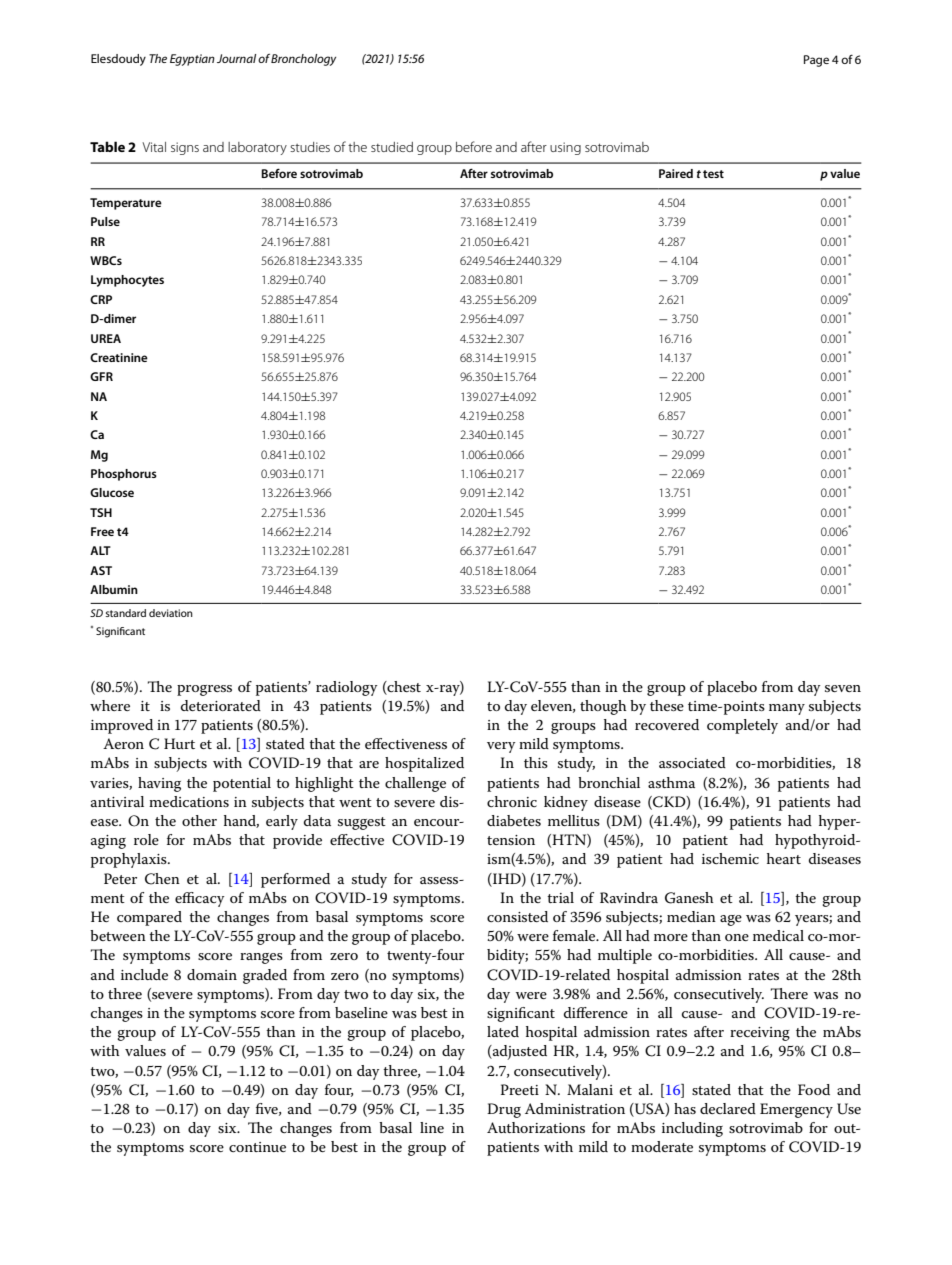 Image resolution: width=952 pixels, height=1265 pixels. What do you see at coordinates (730, 858) in the screenshot?
I see `ischemic` at bounding box center [730, 858].
